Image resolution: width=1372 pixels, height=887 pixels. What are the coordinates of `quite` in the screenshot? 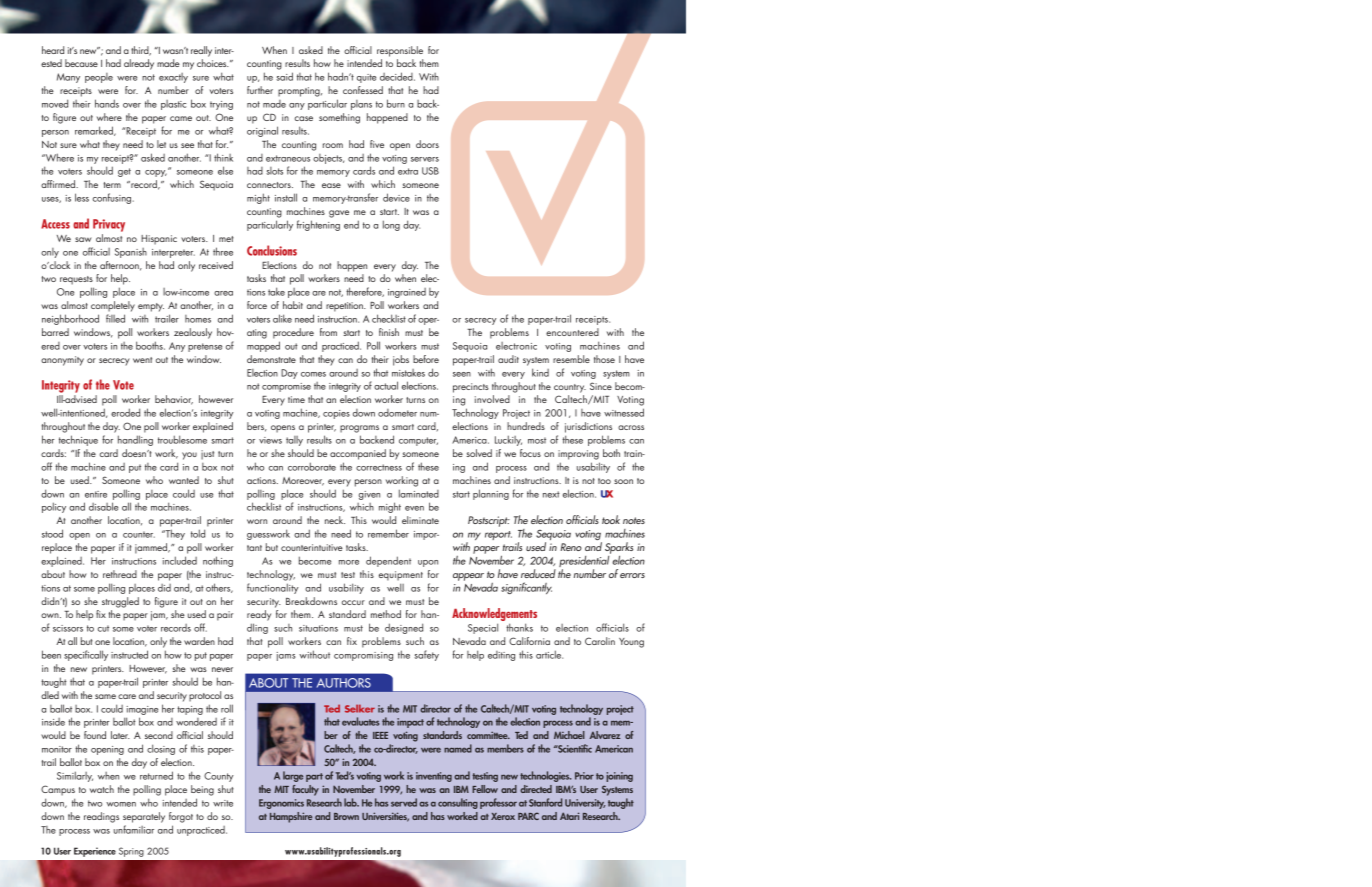 It's located at (366, 78).
